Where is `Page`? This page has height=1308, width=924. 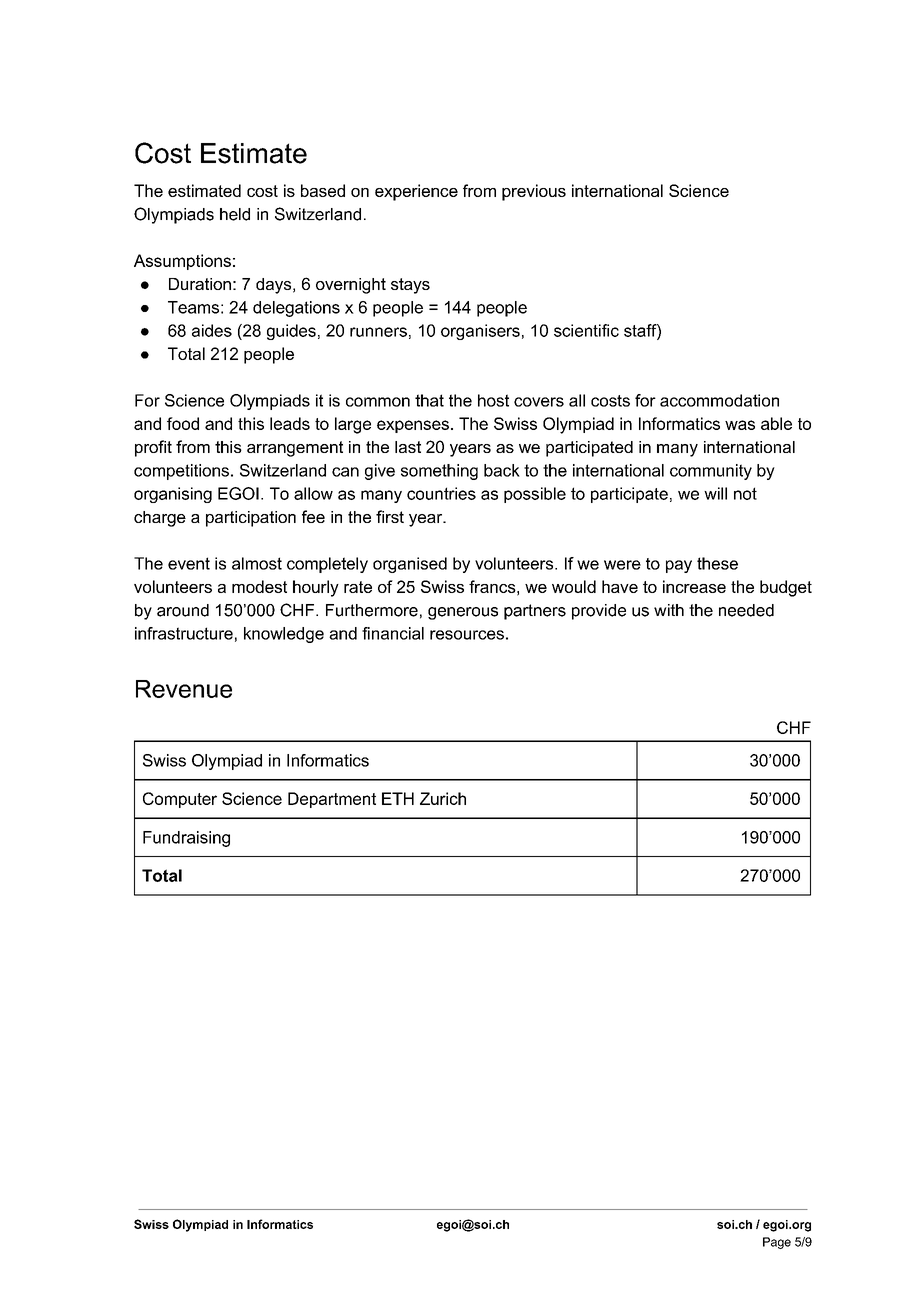 Page is located at coordinates (777, 1243).
